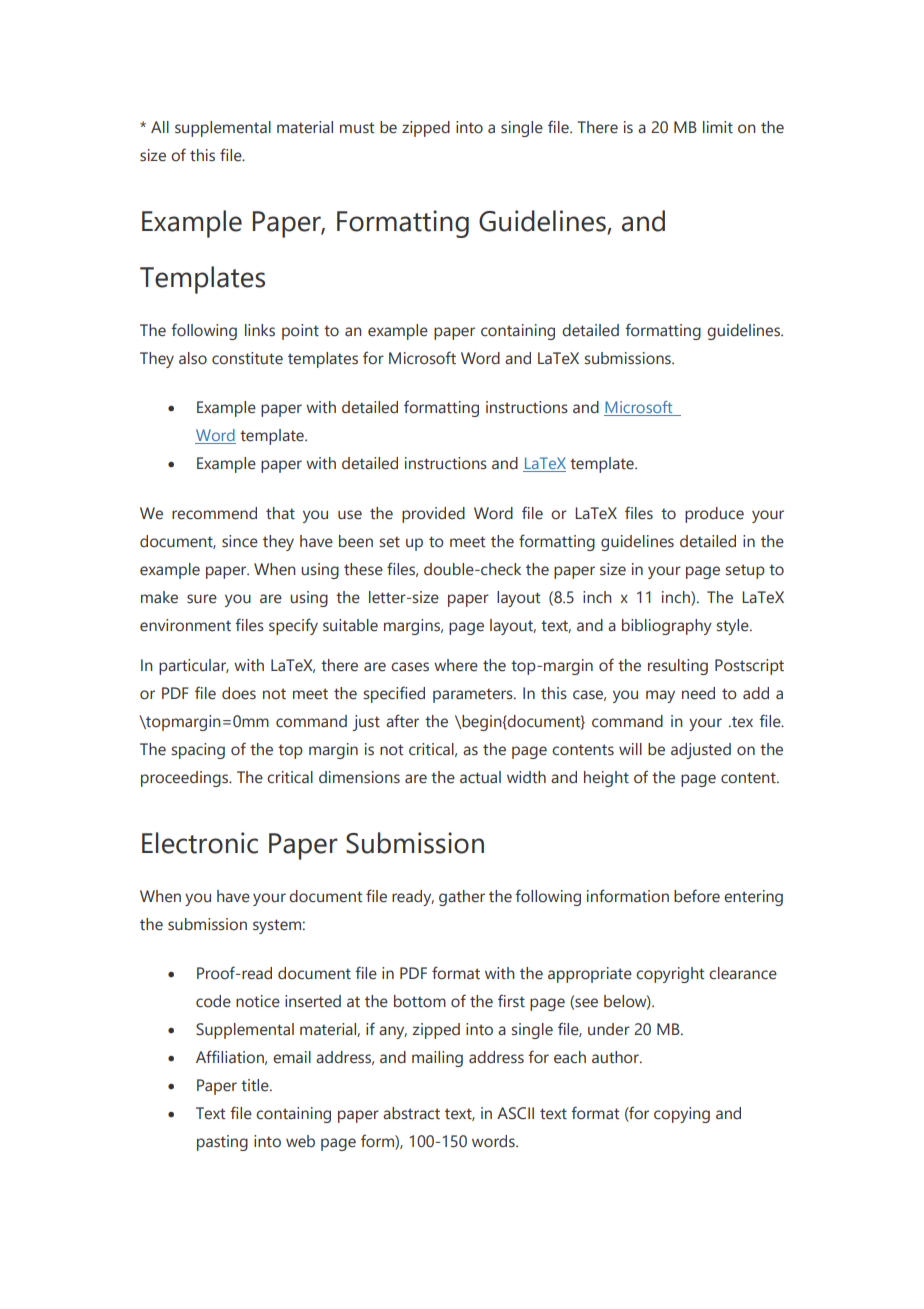 This screenshot has height=1309, width=924. I want to click on need, so click(698, 693).
